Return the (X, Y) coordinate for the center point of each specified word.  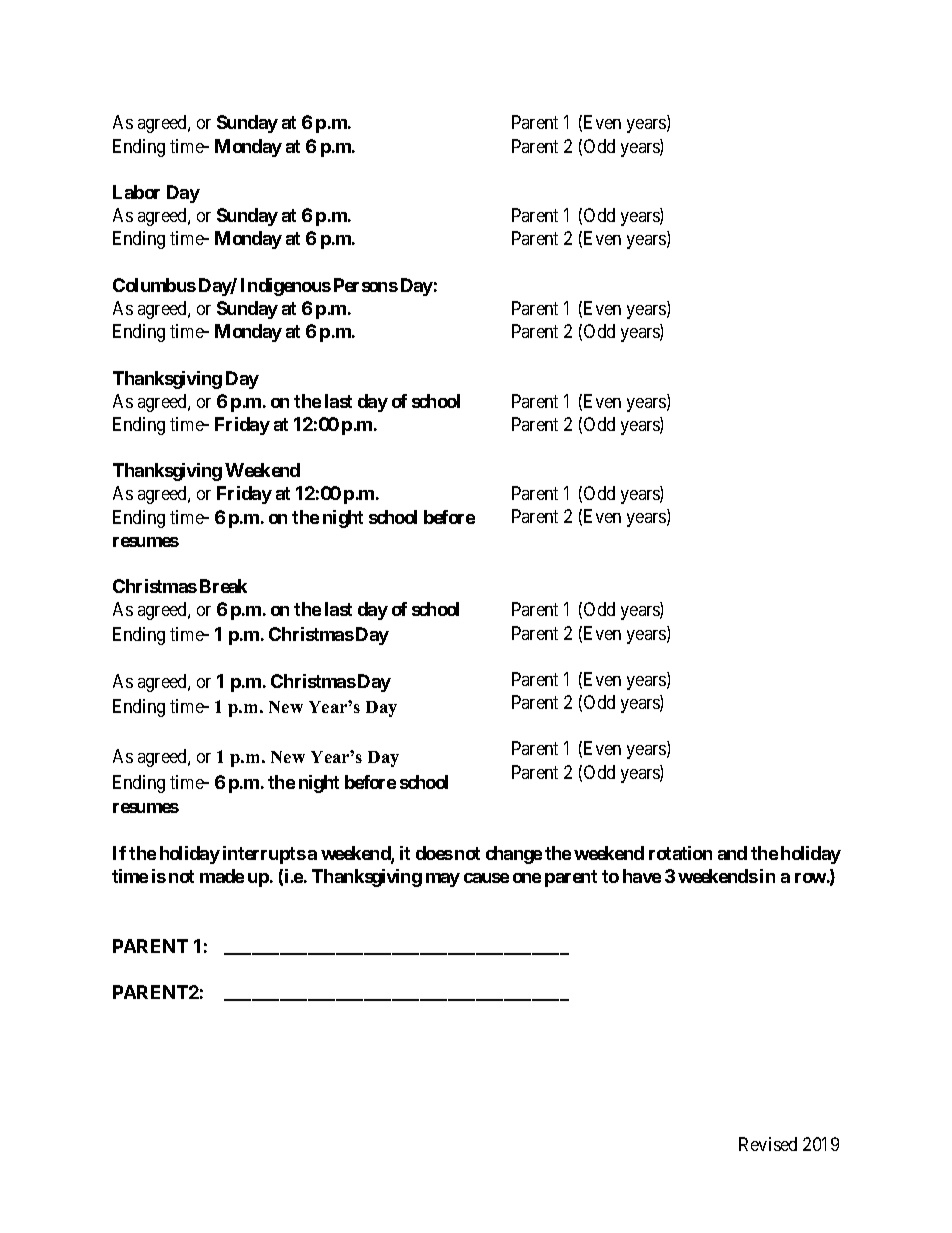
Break (223, 586)
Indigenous (286, 287)
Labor (136, 192)
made (222, 876)
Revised (768, 1144)
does (434, 853)
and (732, 853)
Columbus (154, 285)
